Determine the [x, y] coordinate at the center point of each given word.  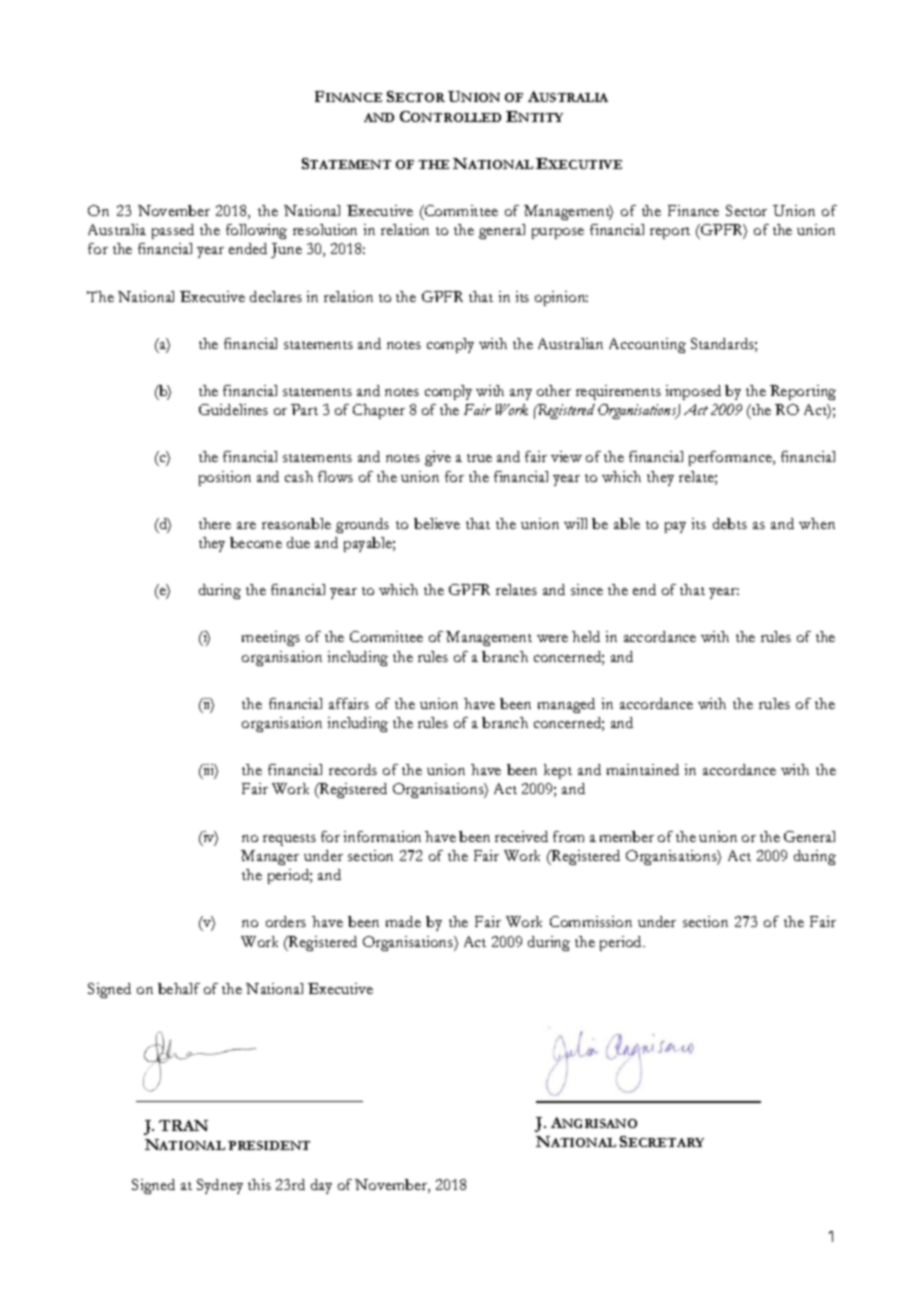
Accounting [647, 345]
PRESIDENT [269, 1145]
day [321, 1186]
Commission [591, 921]
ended [248, 248]
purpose [558, 233]
